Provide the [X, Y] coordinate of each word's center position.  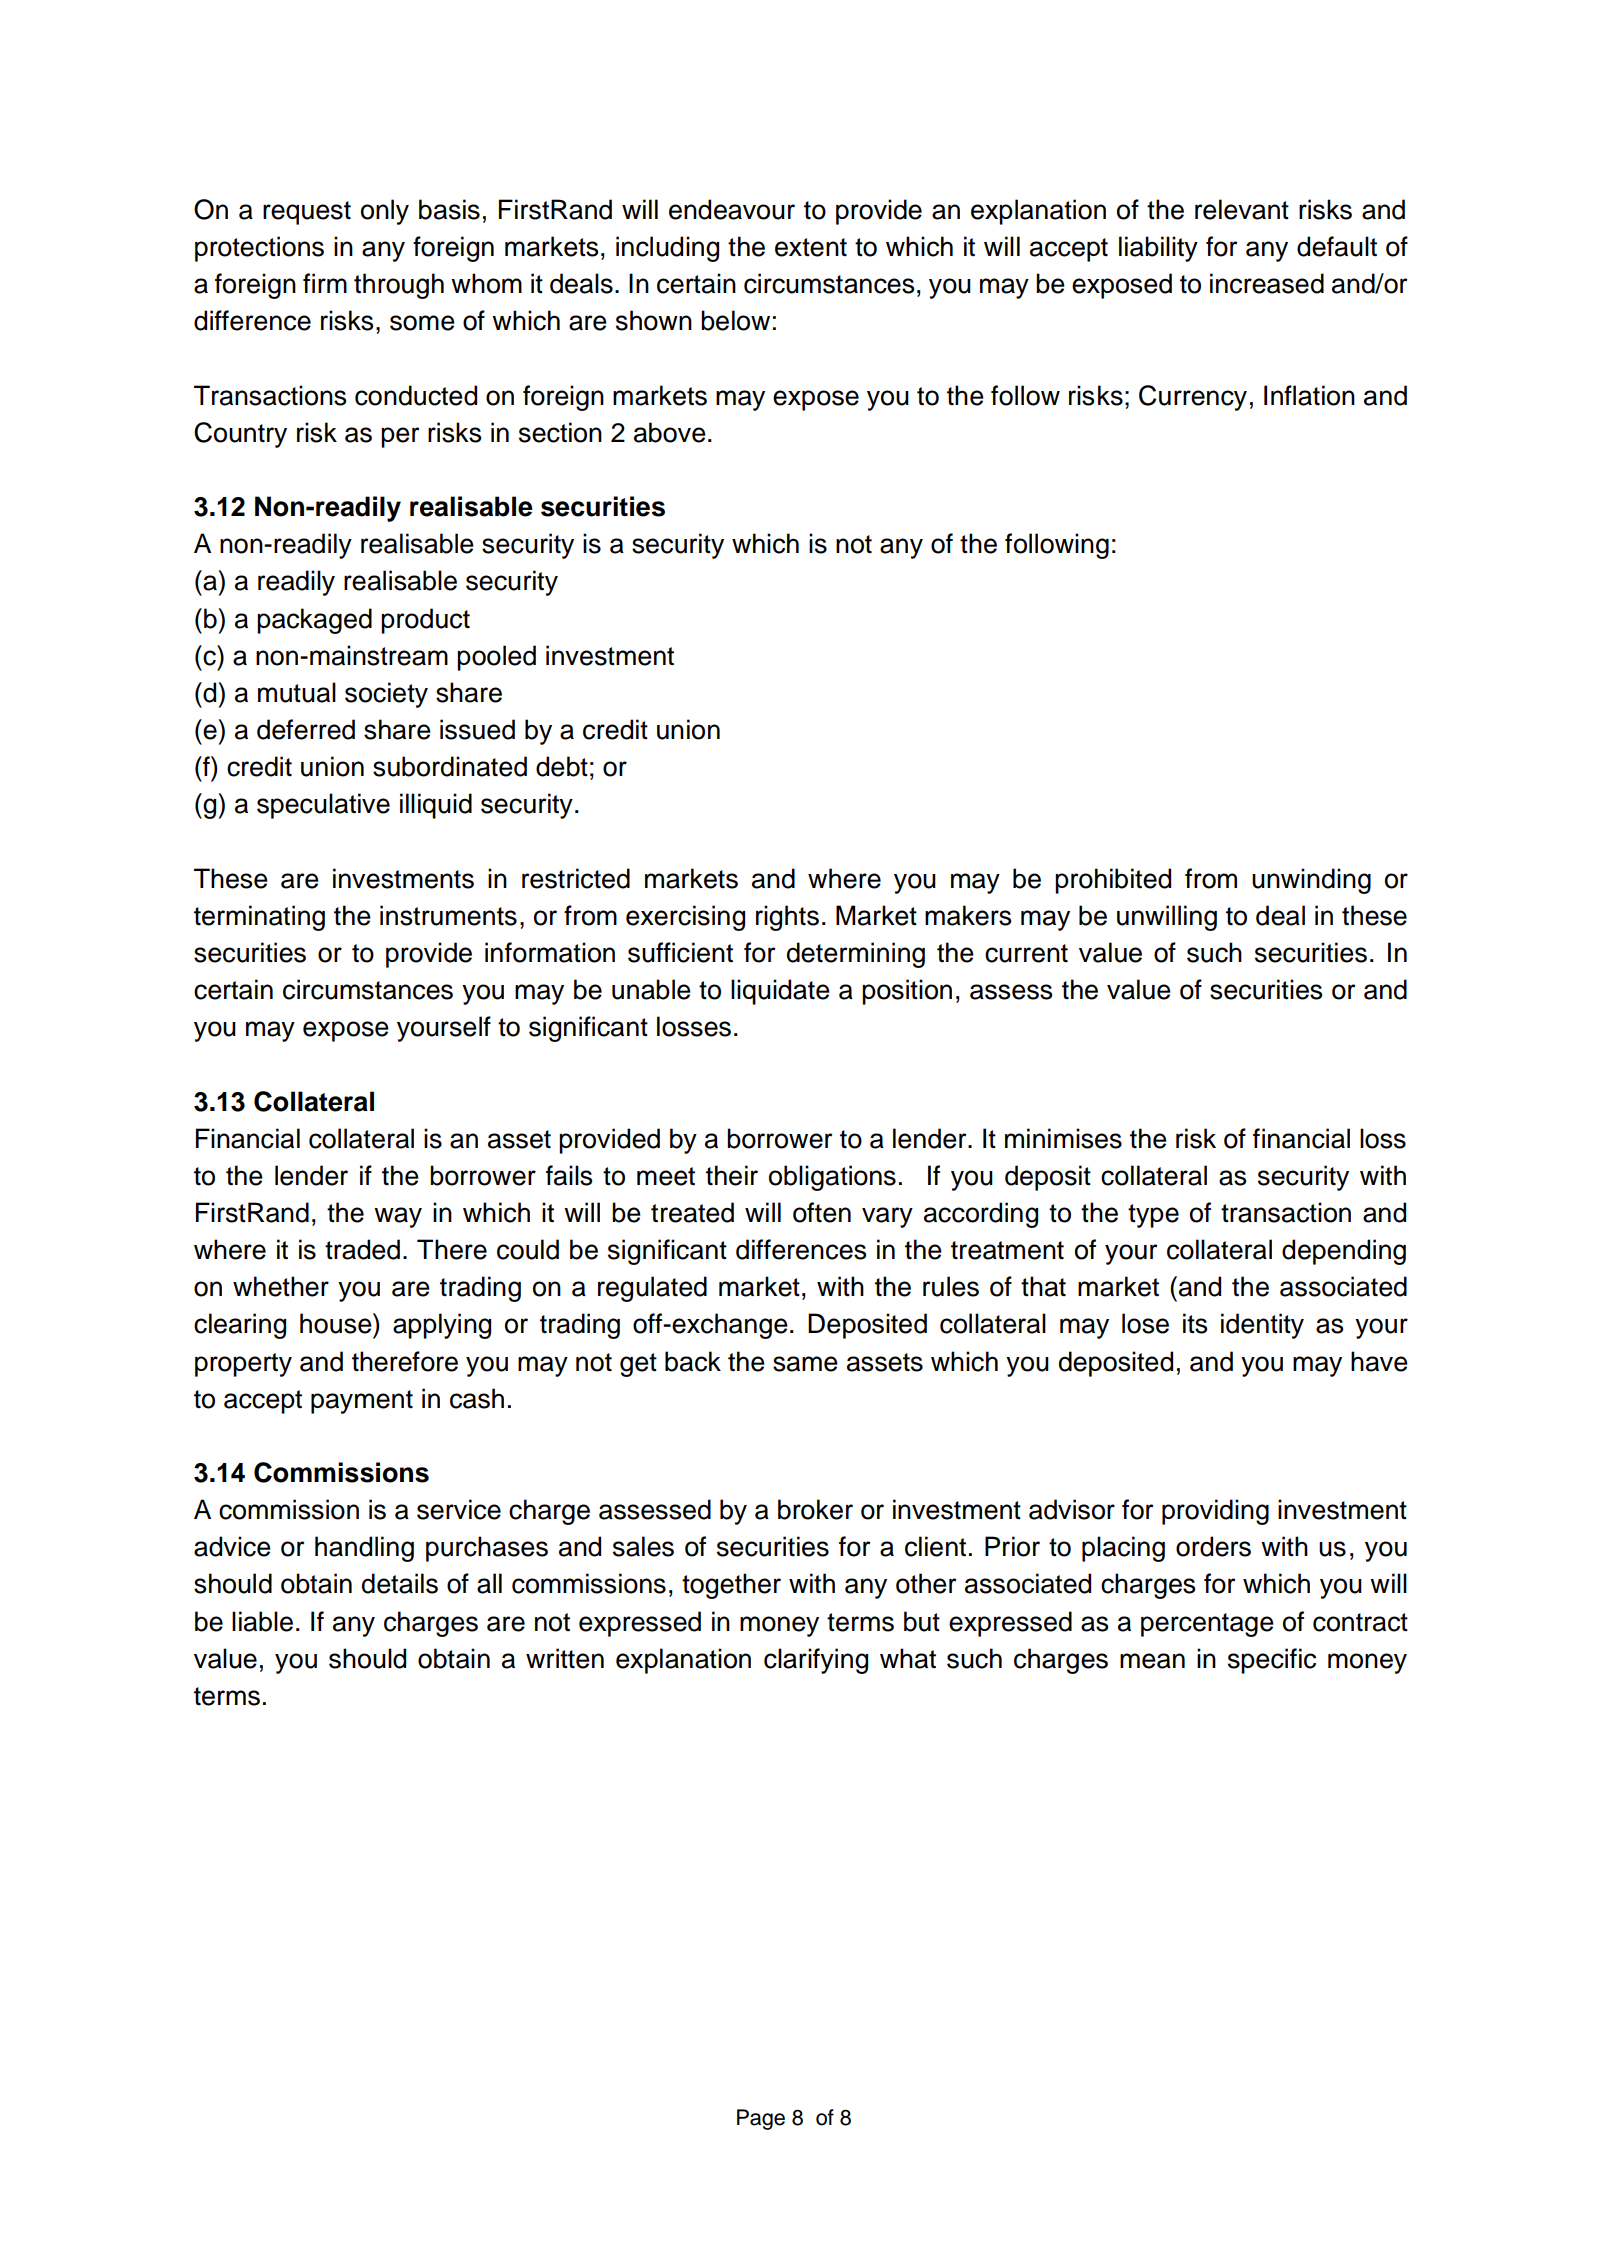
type [1153, 1216]
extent [811, 247]
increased [1267, 283]
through [399, 286]
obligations [832, 1178]
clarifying [816, 1661]
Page [761, 2119]
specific [1272, 1661]
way [398, 1217]
